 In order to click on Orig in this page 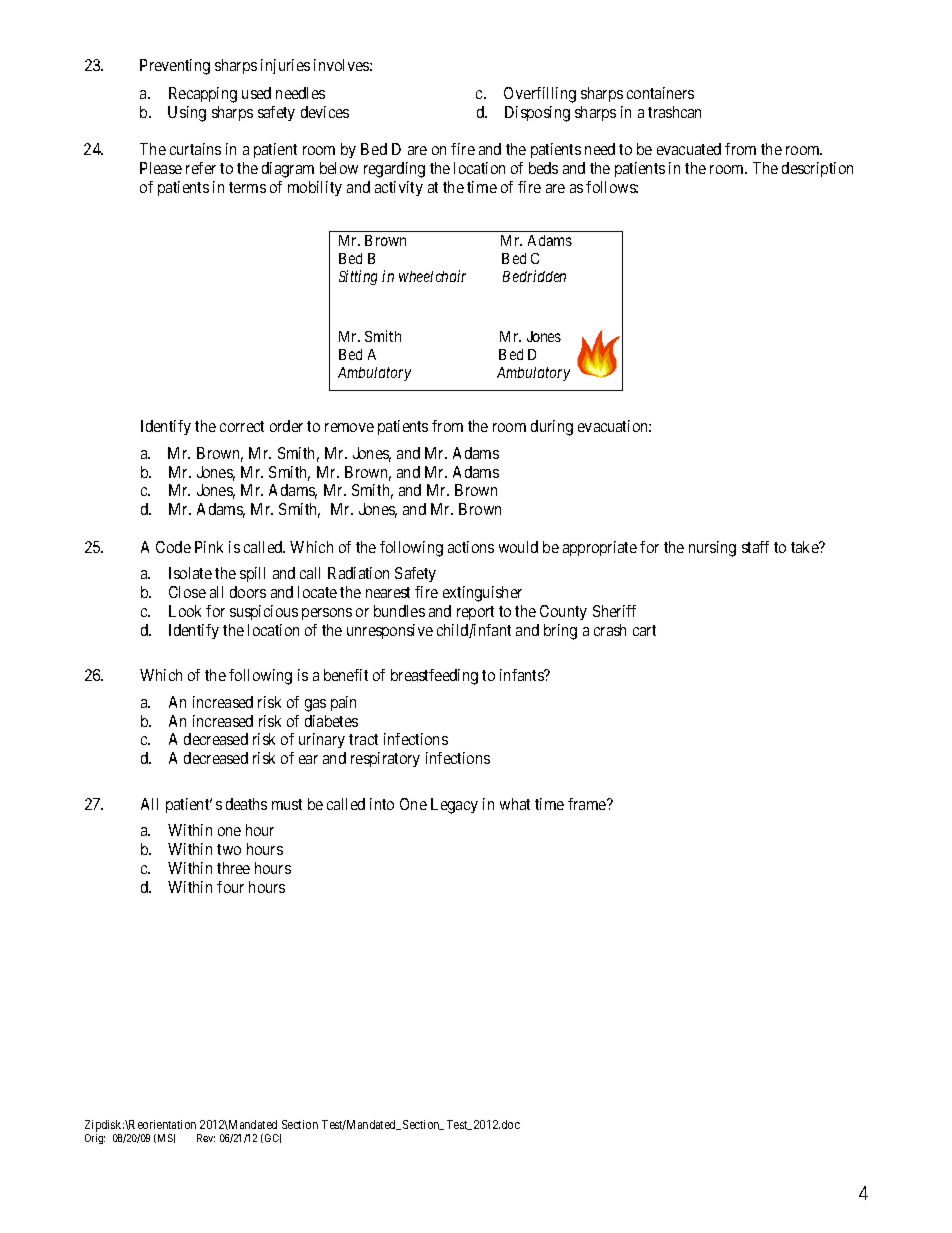, I will do `click(95, 1139)`.
